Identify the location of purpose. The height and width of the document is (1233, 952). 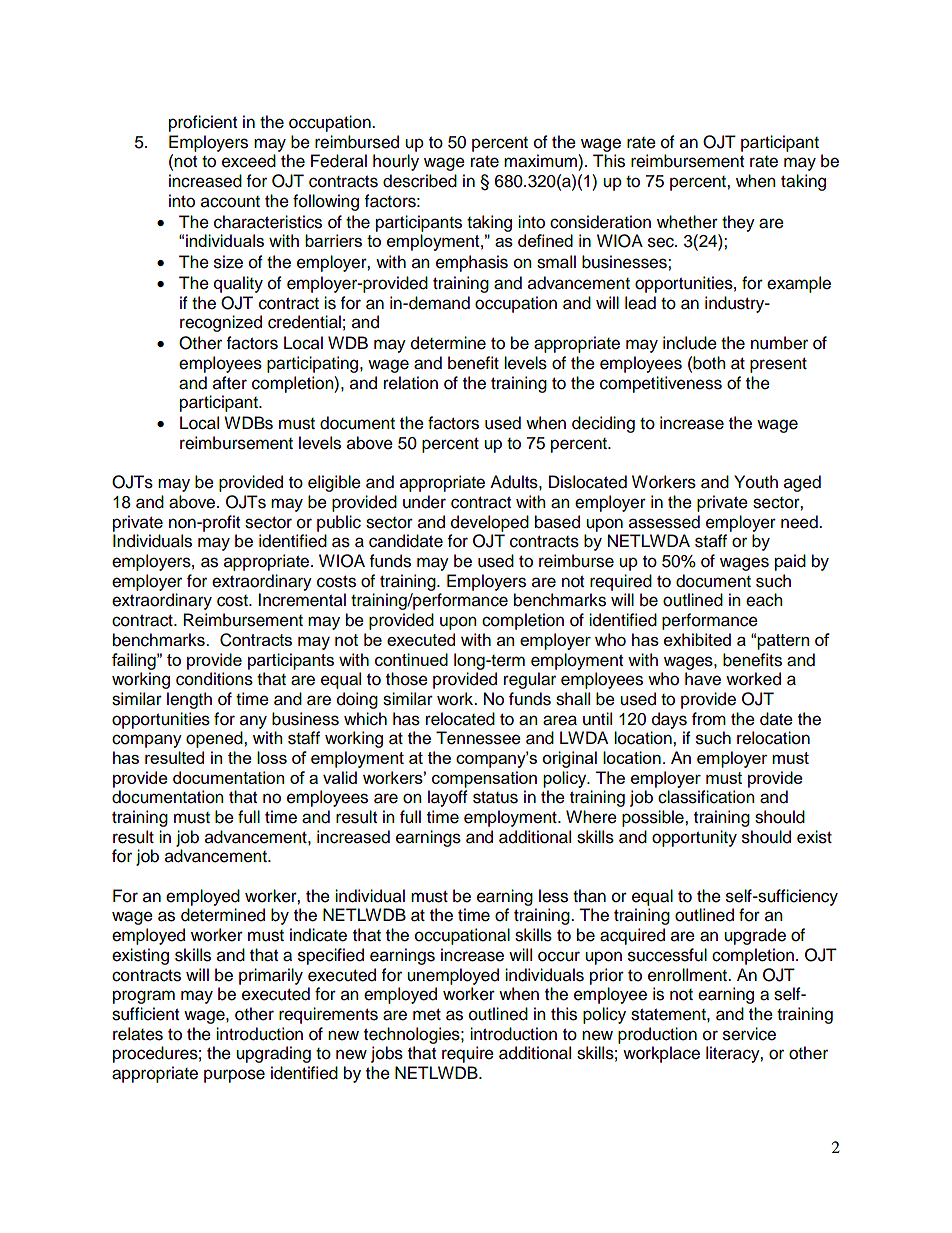
(234, 1076).
